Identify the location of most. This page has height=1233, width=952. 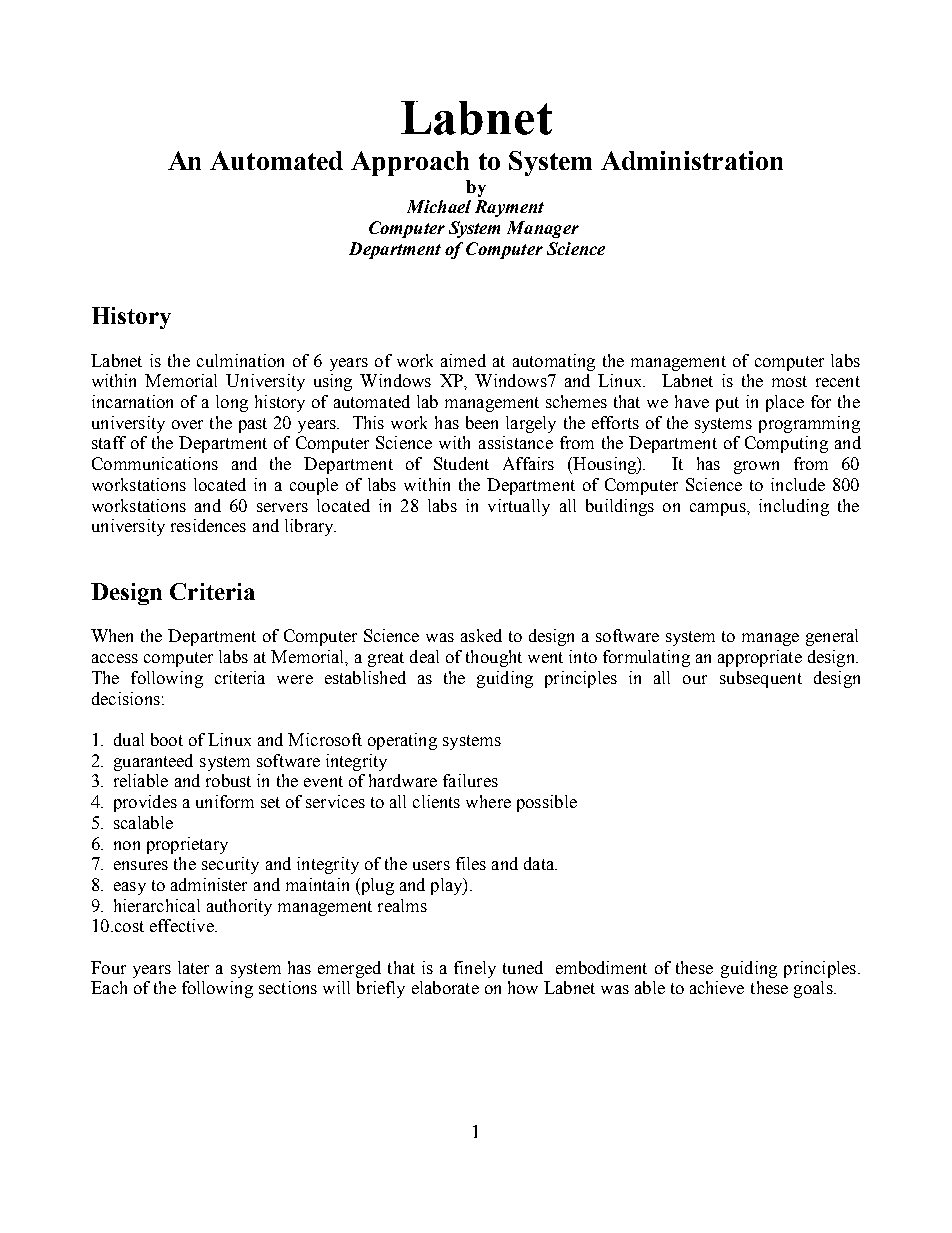
(789, 381).
